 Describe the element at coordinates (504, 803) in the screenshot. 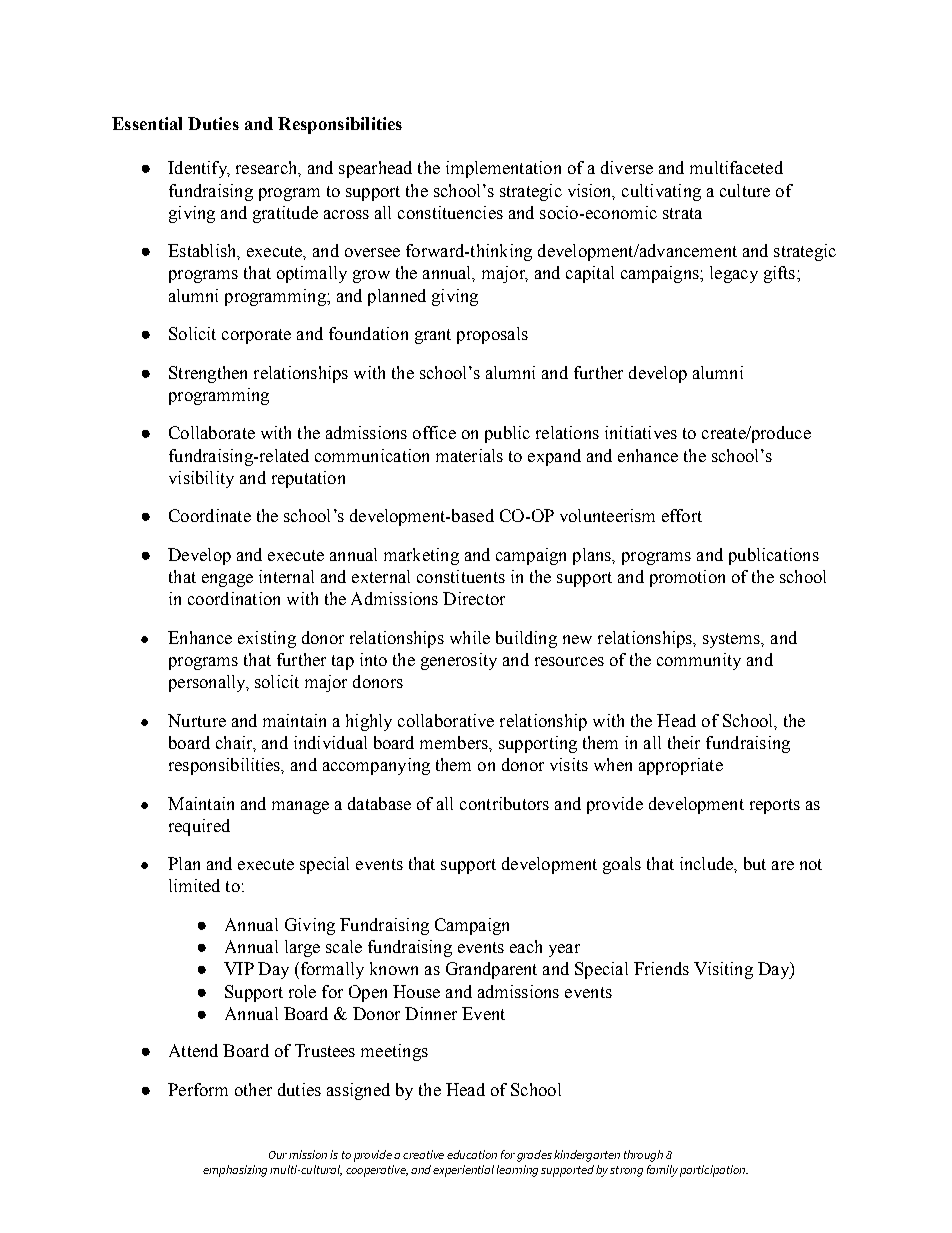

I see `contributors` at that location.
